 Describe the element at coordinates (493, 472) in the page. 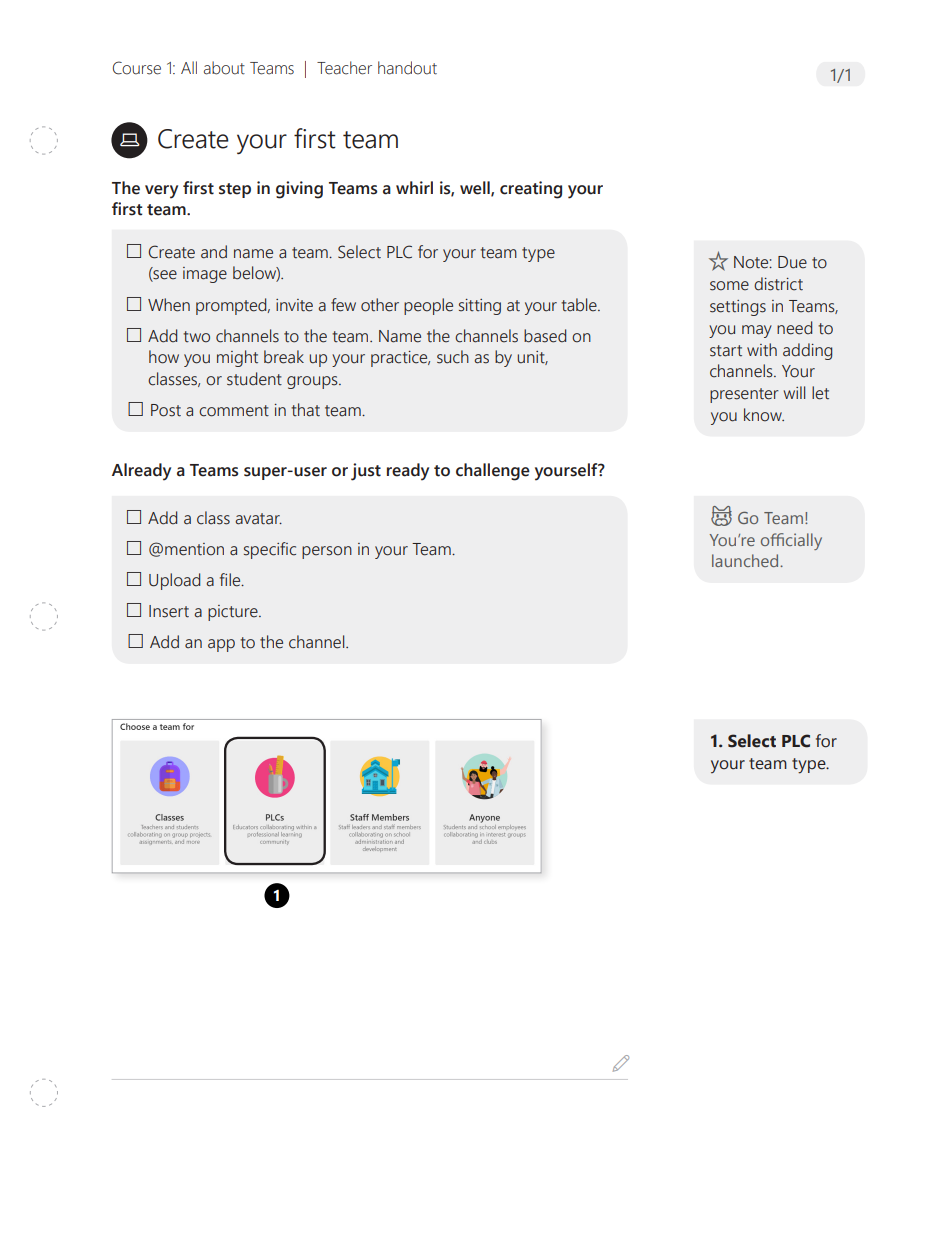

I see `challenge` at that location.
